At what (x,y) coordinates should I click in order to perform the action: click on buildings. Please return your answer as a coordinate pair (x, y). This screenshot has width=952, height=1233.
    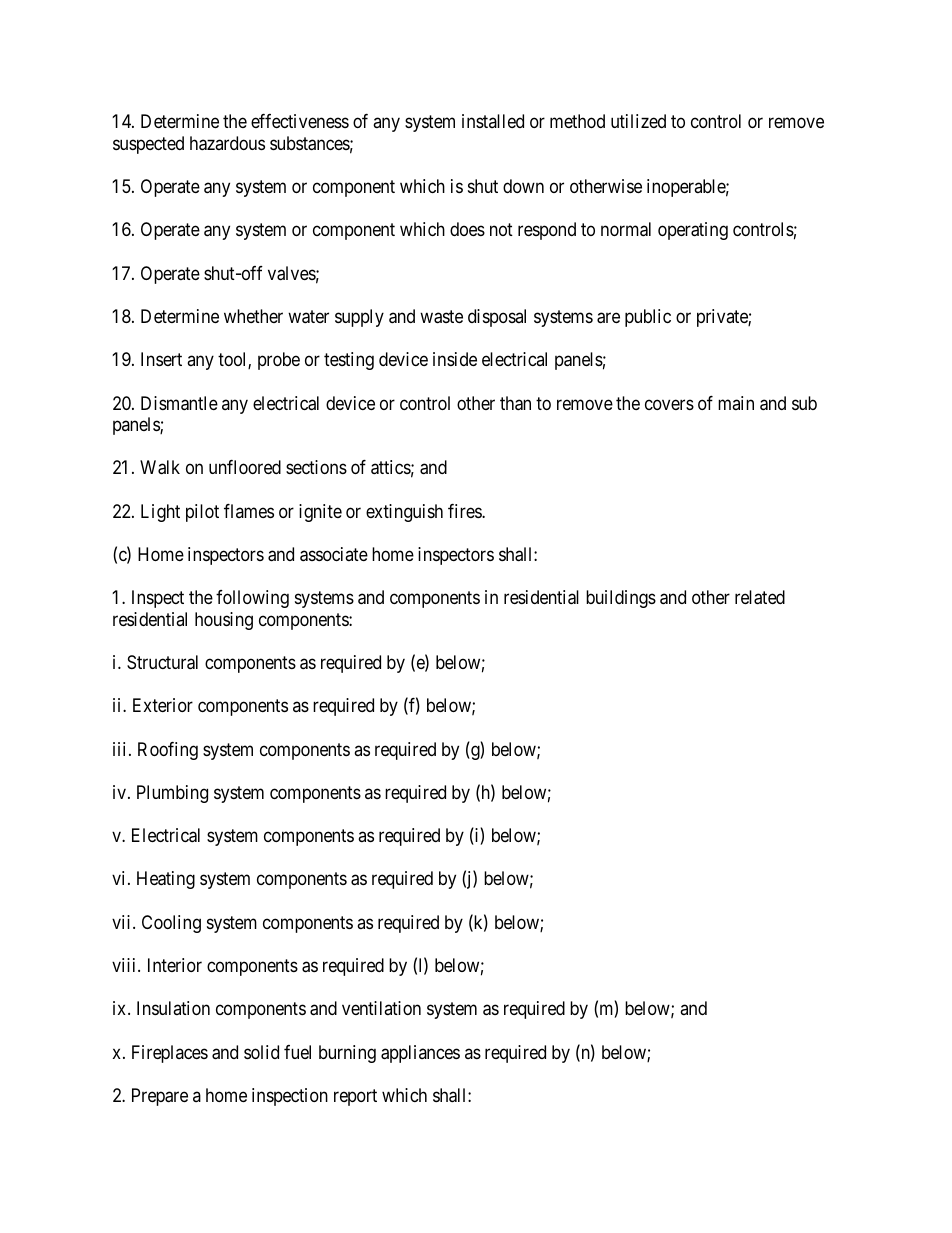
    Looking at the image, I should click on (621, 599).
